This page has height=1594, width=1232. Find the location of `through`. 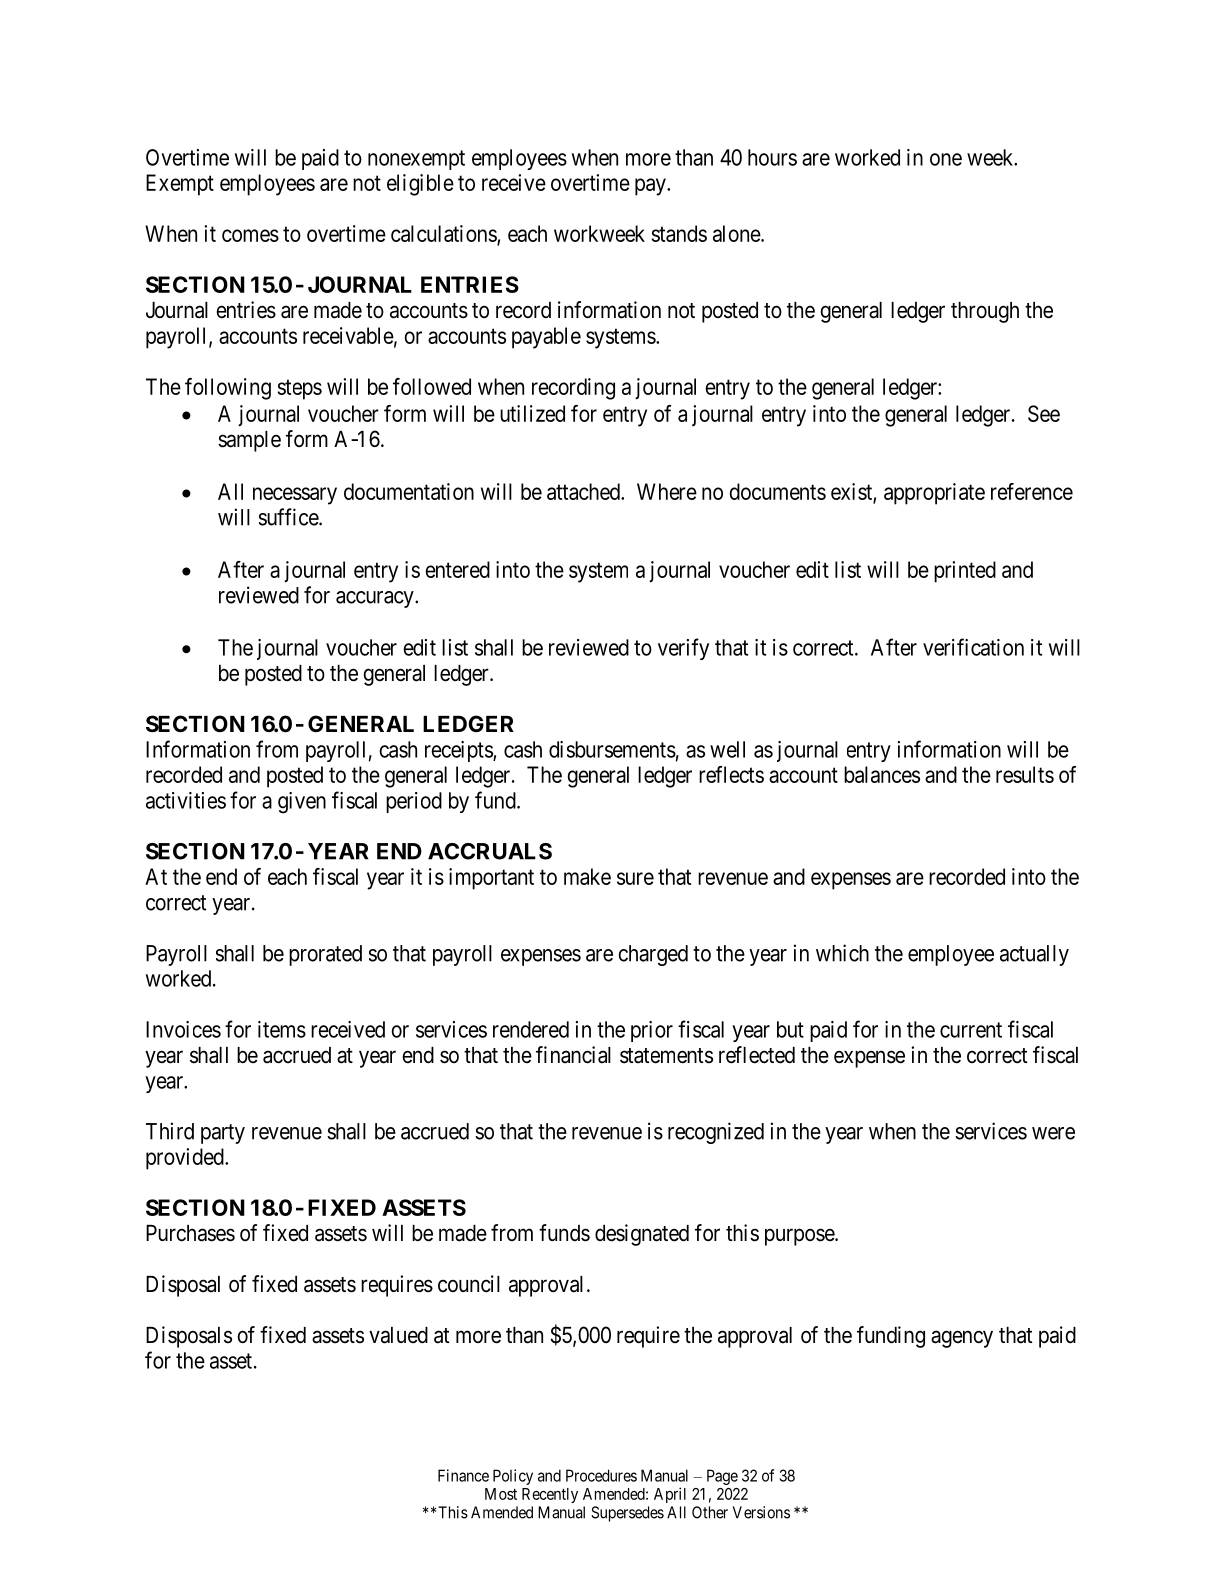

through is located at coordinates (985, 312).
